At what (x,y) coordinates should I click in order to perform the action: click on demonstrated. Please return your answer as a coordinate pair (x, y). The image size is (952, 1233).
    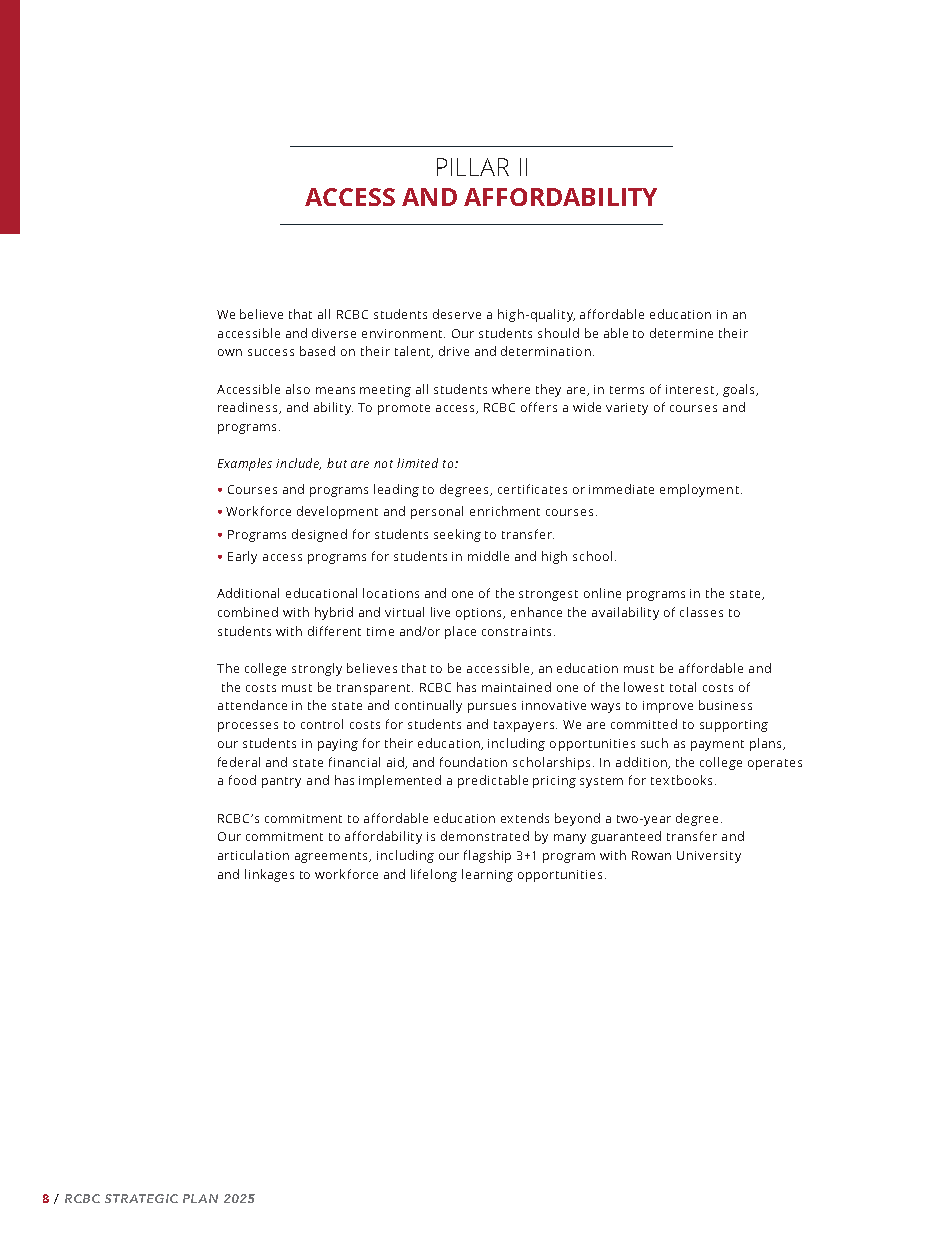
    Looking at the image, I should click on (485, 836).
